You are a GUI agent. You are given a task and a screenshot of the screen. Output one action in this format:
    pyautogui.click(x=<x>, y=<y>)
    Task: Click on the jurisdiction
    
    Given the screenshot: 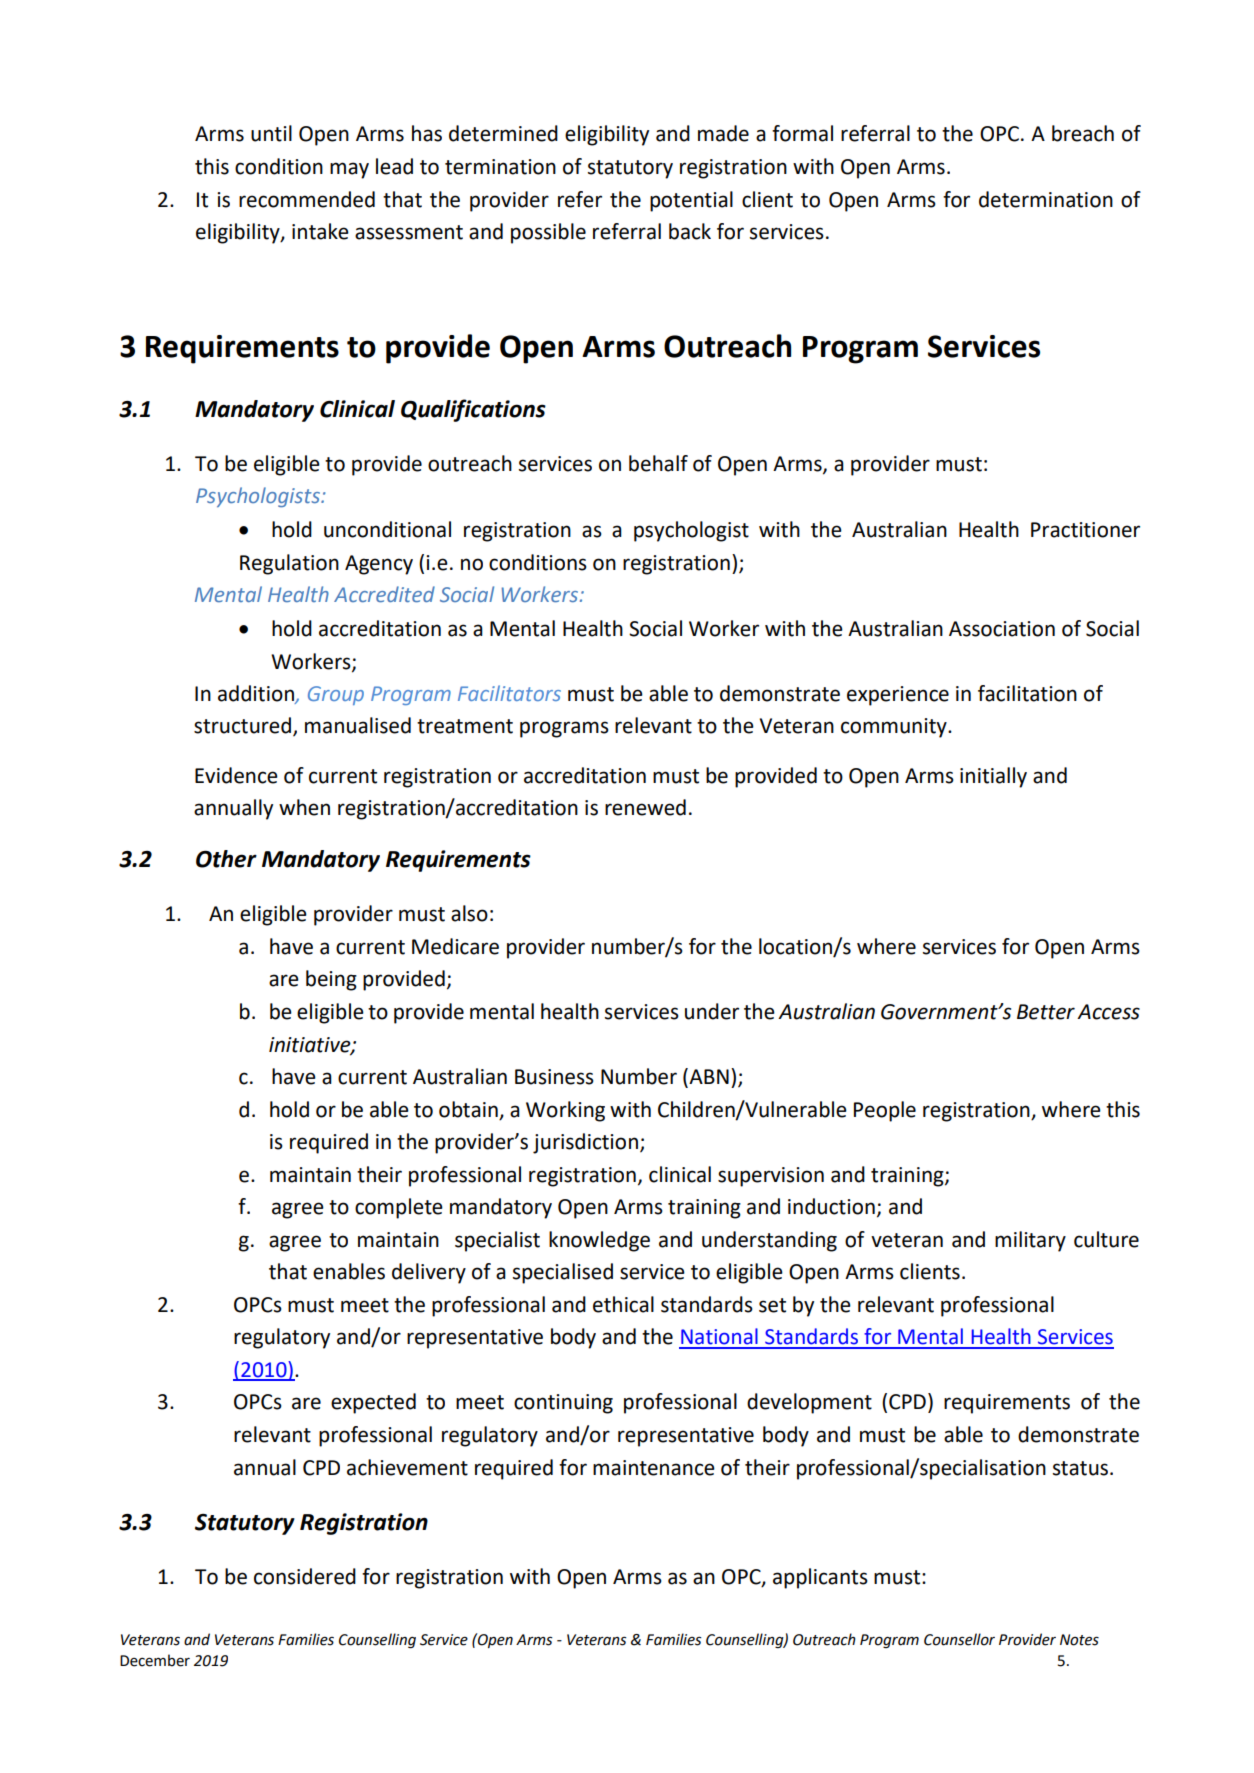 What is the action you would take?
    pyautogui.click(x=585, y=1143)
